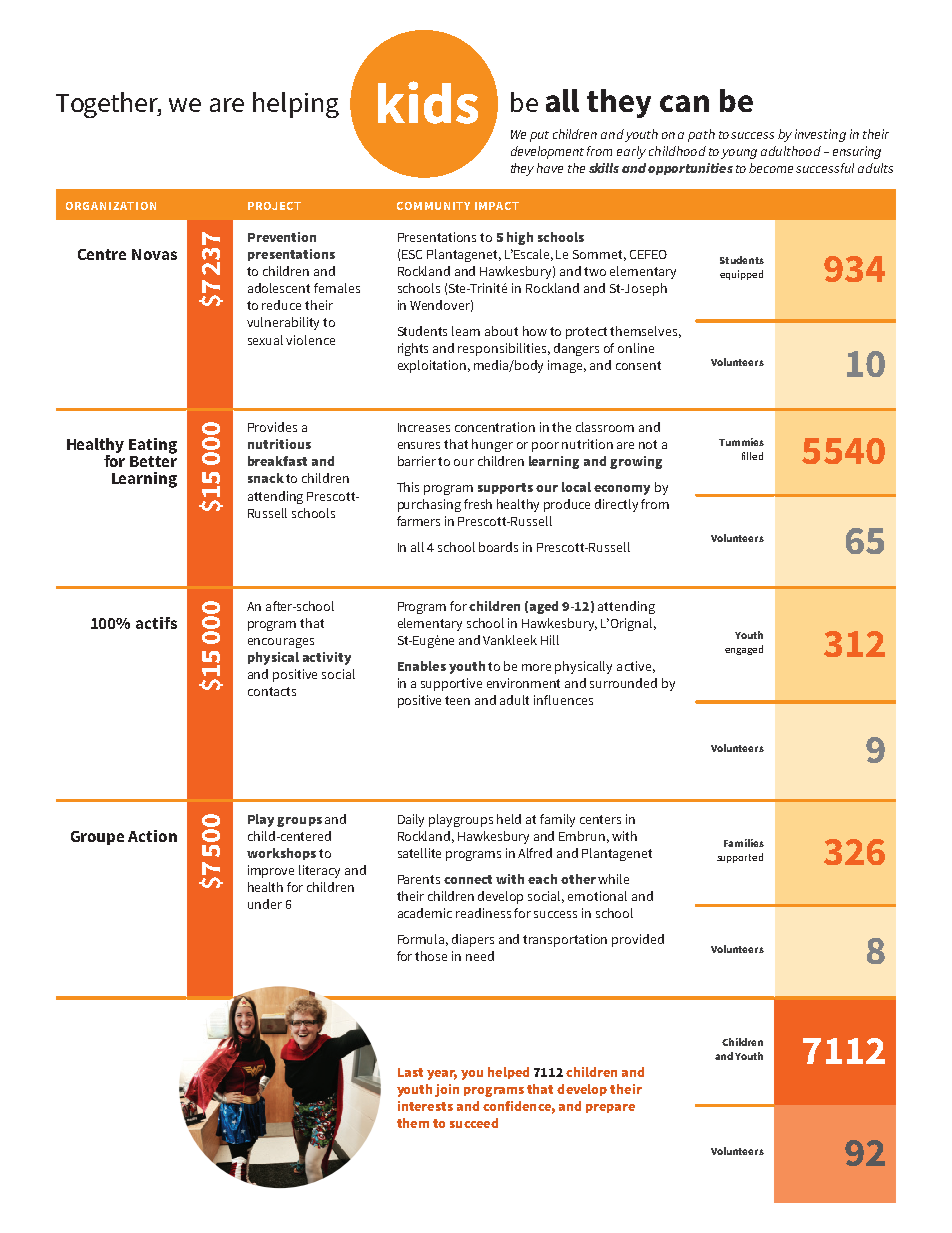  What do you see at coordinates (623, 683) in the screenshot?
I see `surrounded` at bounding box center [623, 683].
